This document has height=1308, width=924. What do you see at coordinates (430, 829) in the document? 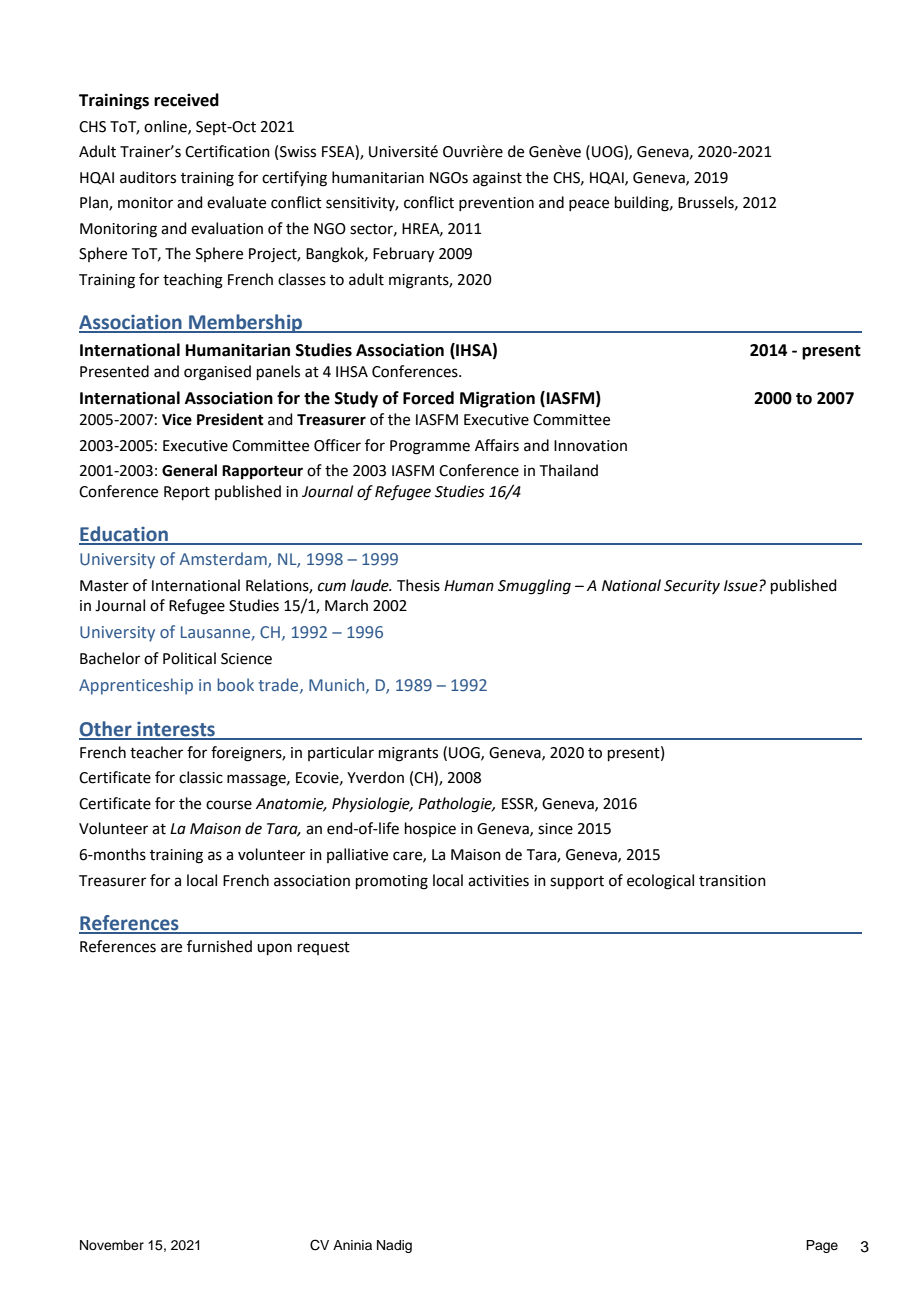
I see `hospice` at bounding box center [430, 829].
